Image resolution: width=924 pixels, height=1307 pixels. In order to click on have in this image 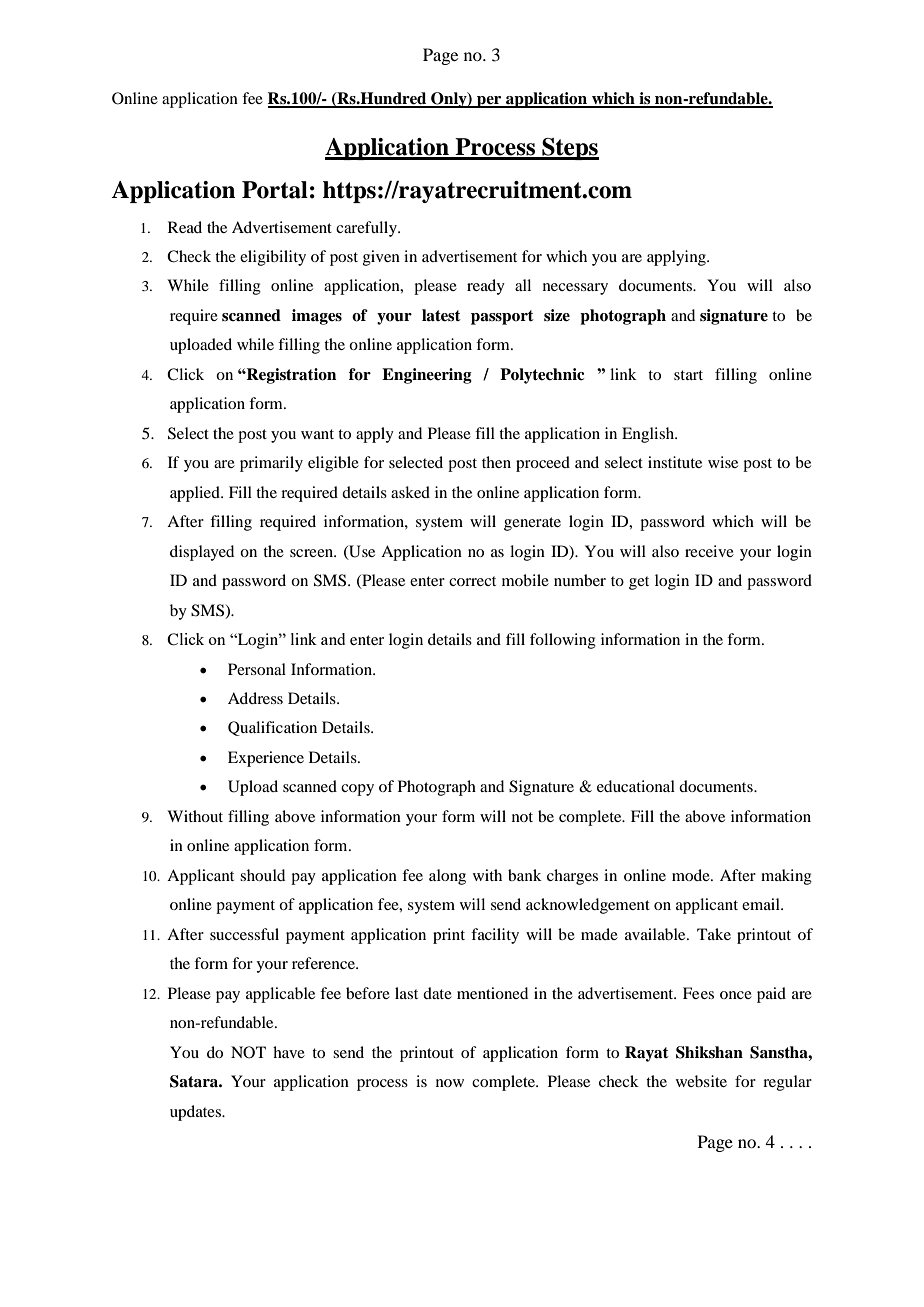, I will do `click(289, 1052)`.
